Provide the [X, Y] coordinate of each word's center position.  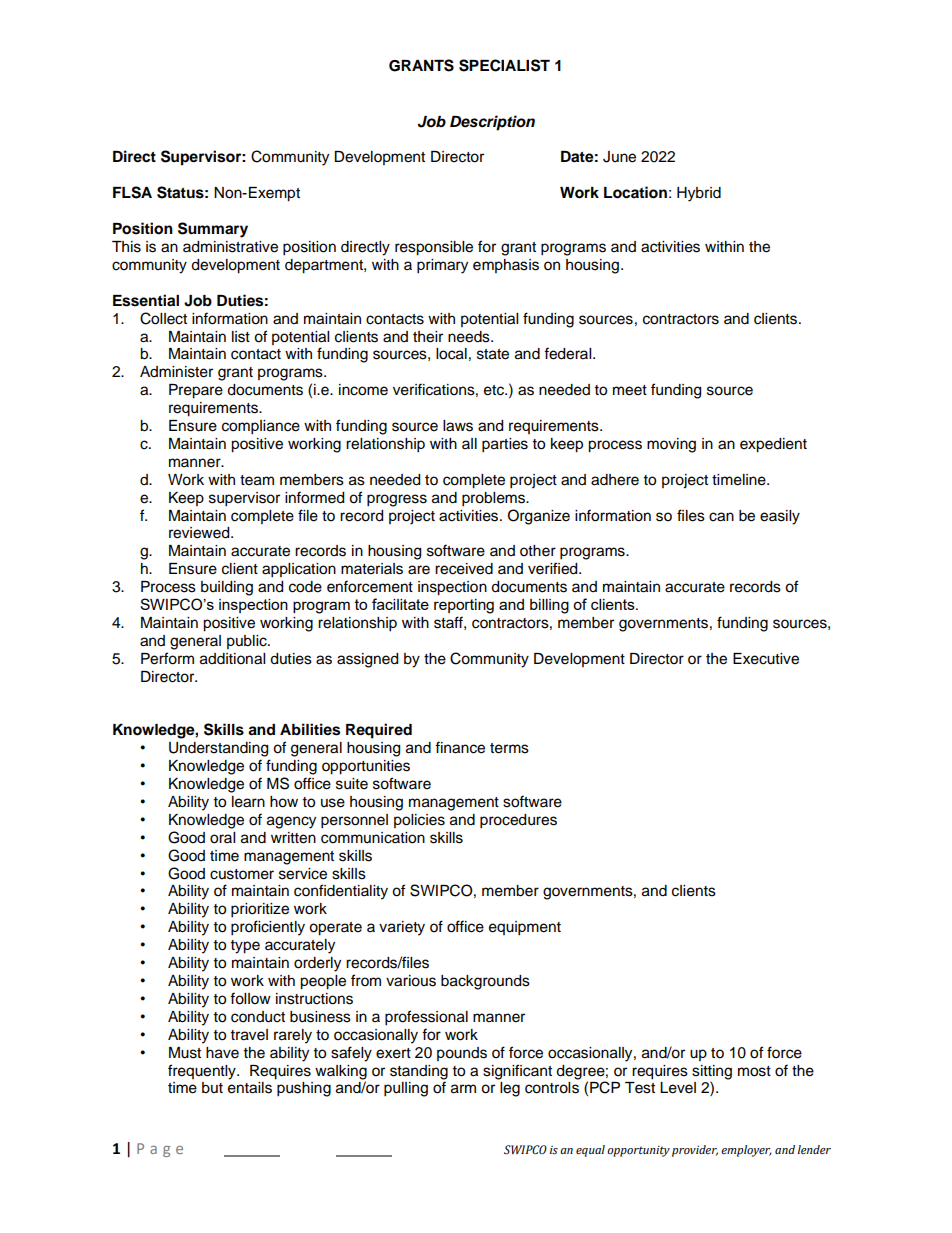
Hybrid [699, 194]
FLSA [132, 192]
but [212, 1088]
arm [463, 1089]
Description [492, 123]
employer [746, 1151]
